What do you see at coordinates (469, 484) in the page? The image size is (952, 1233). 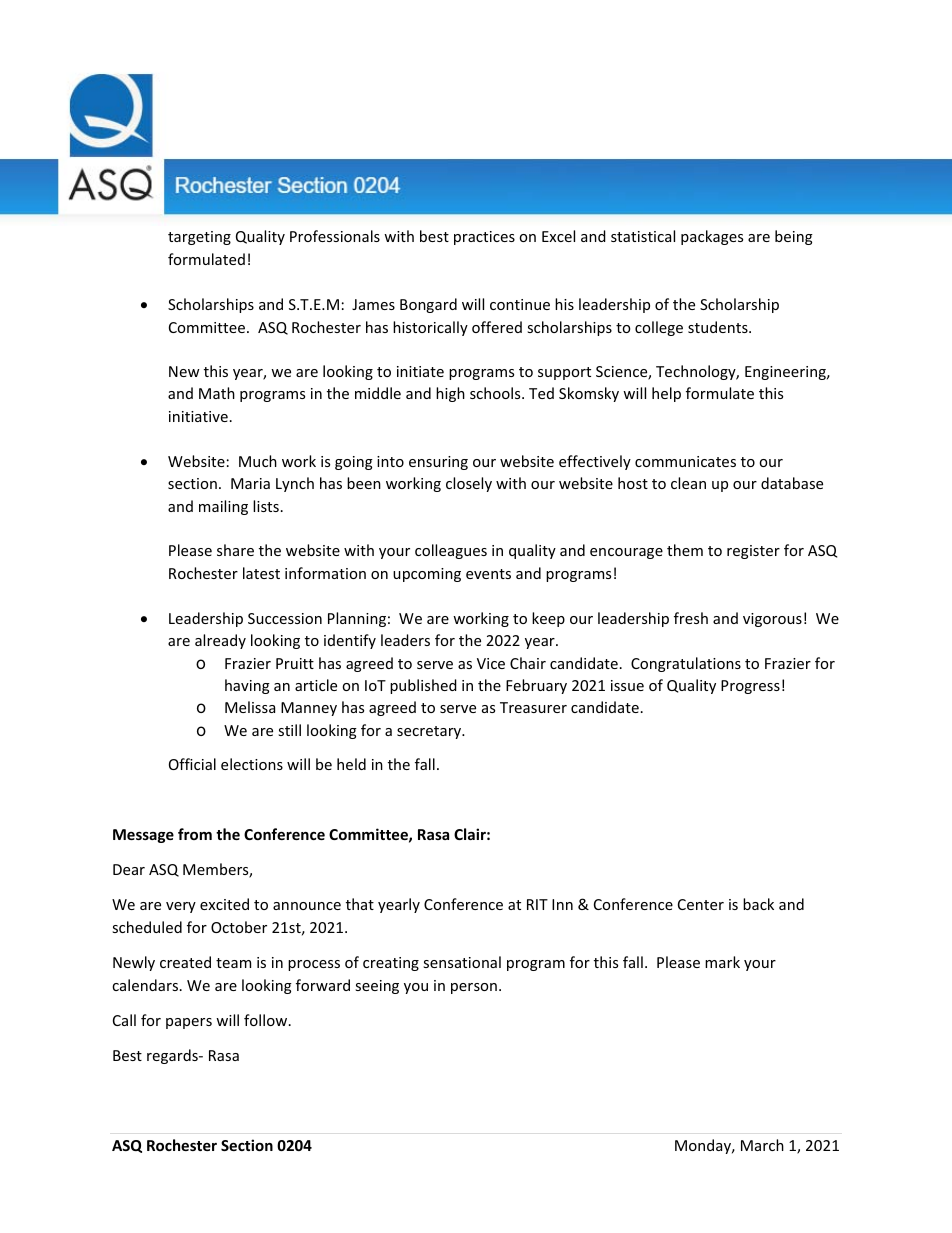 I see `closely` at bounding box center [469, 484].
